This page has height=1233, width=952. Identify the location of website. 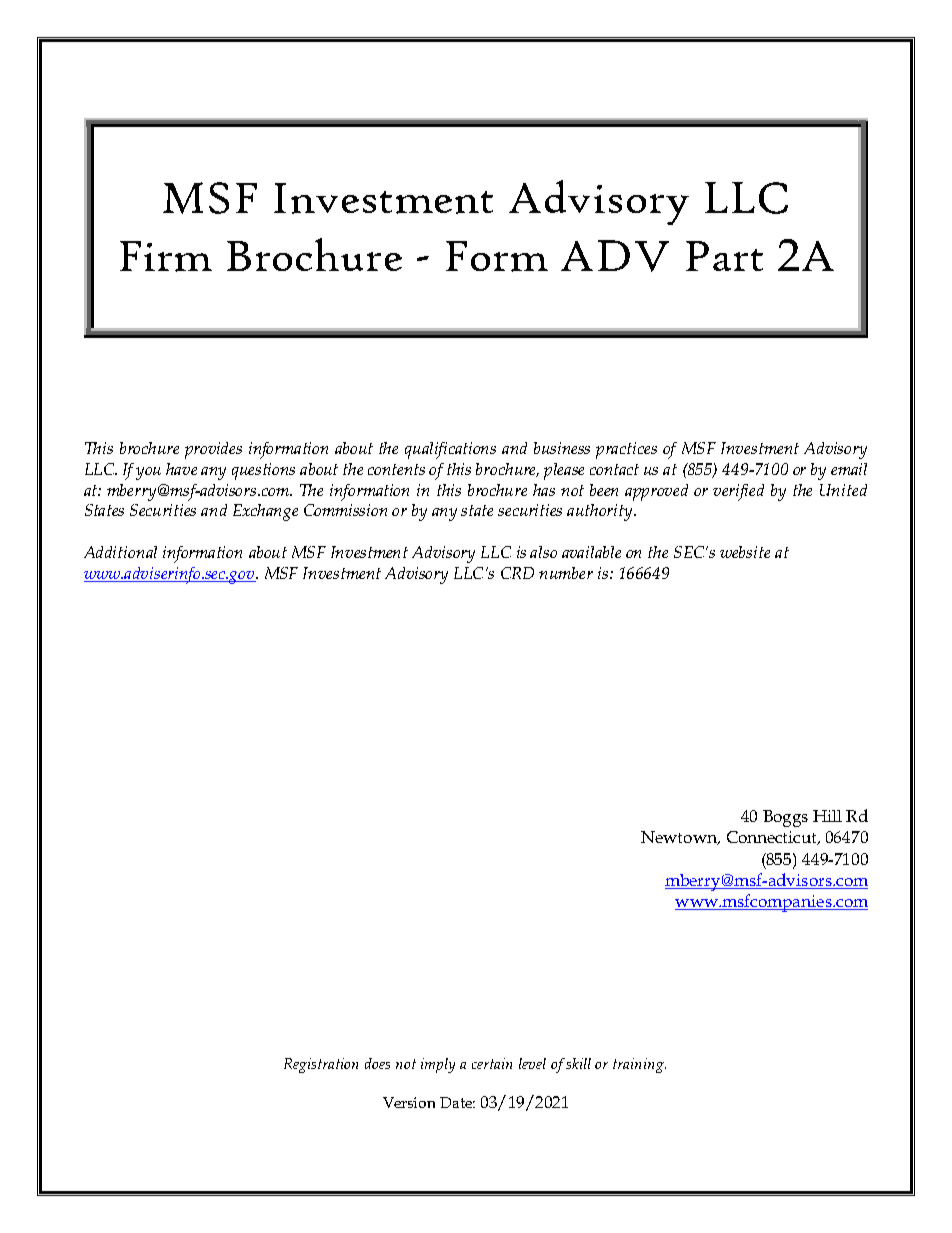
(745, 552).
